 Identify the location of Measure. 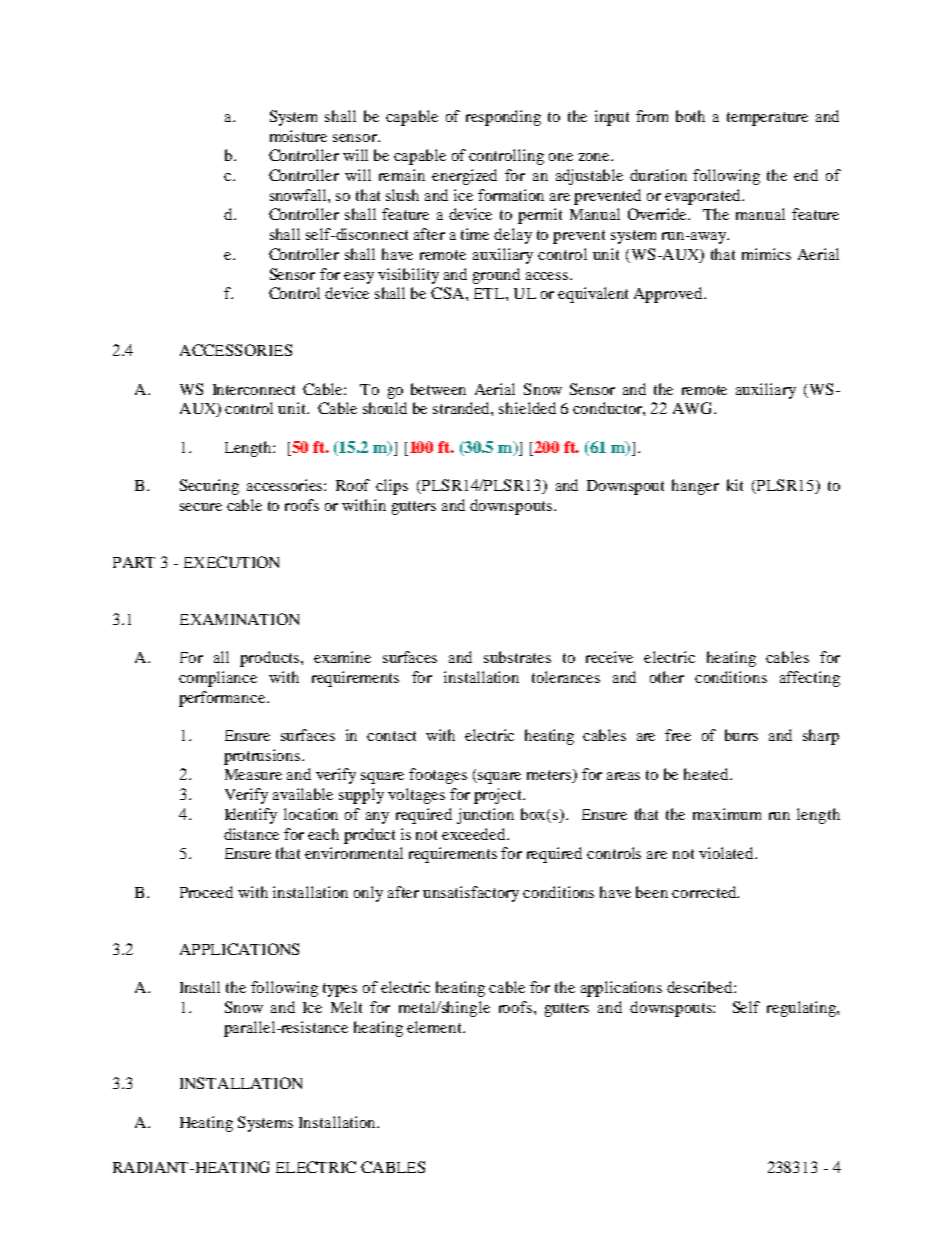
(253, 774).
